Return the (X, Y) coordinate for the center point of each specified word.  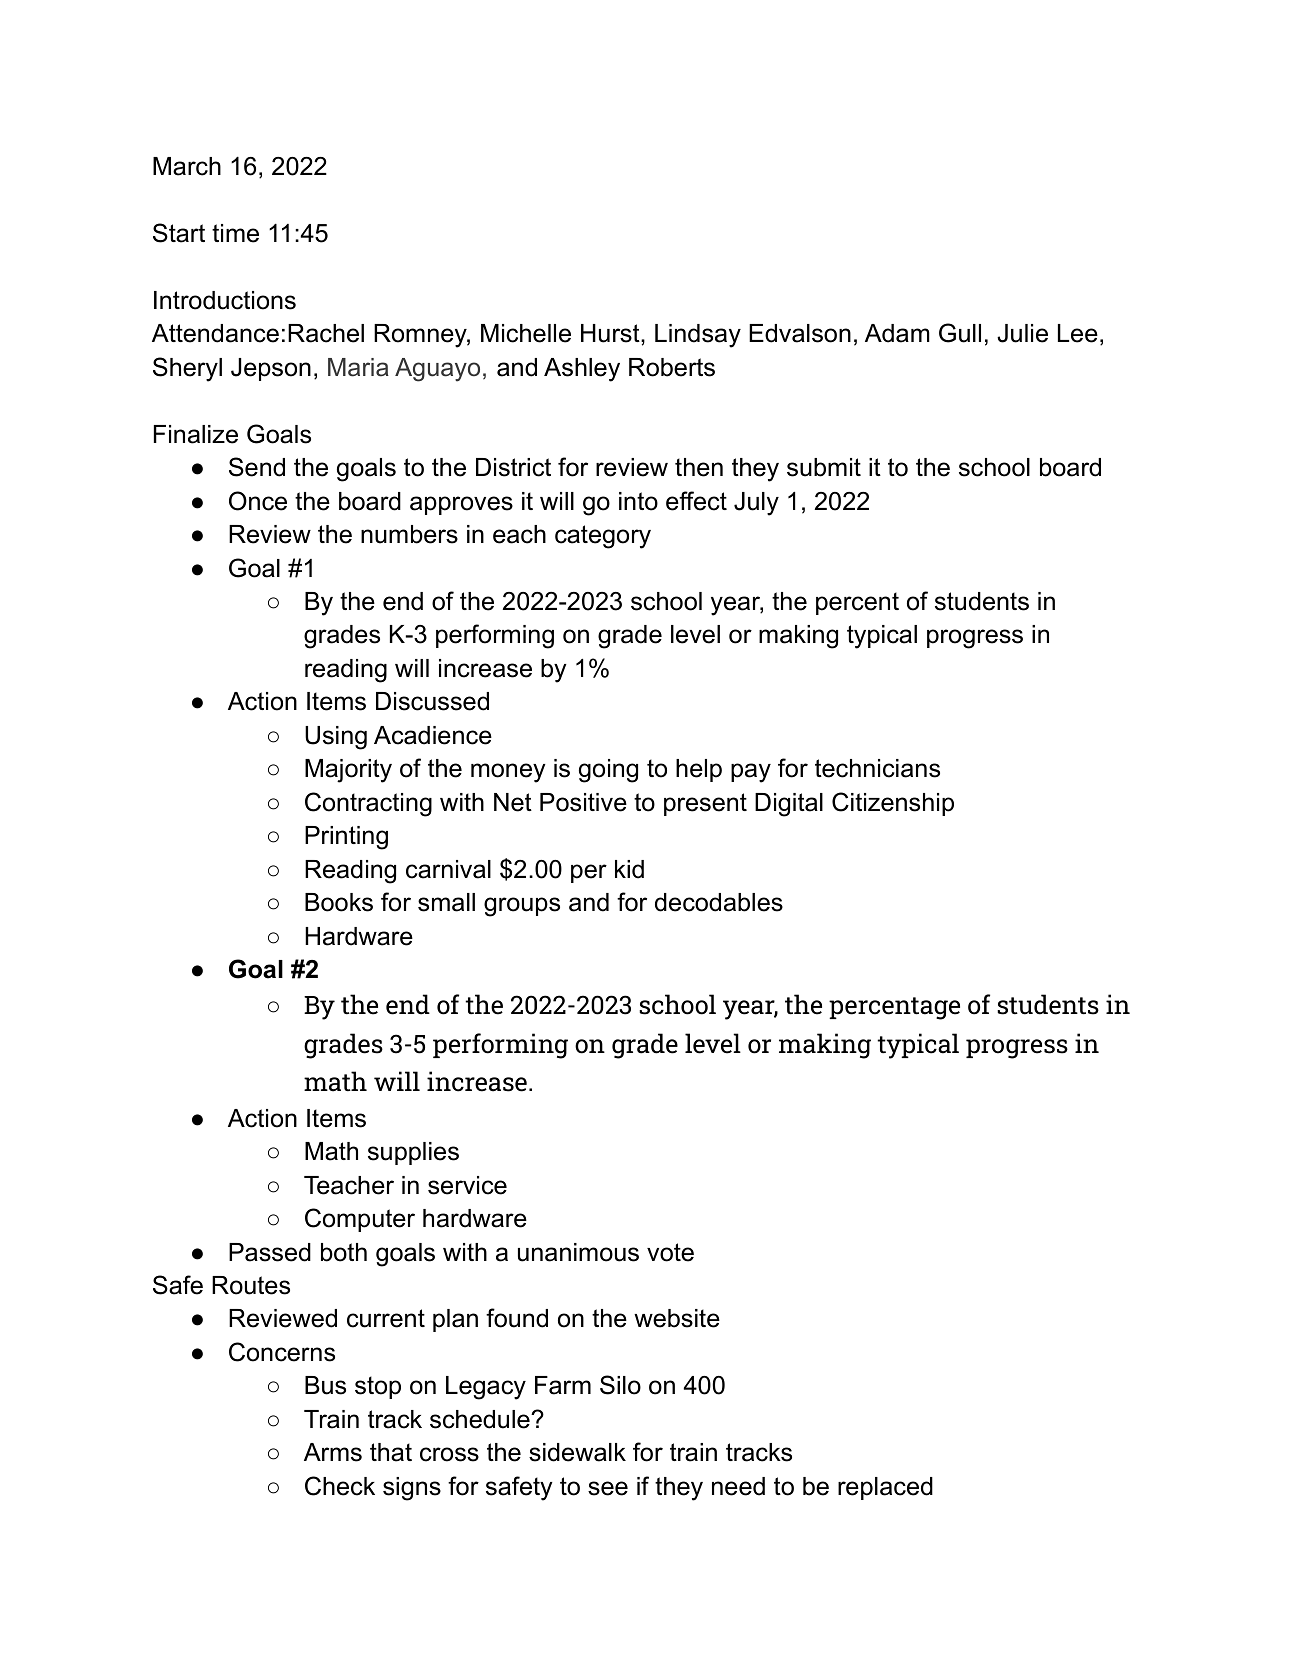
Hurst (611, 333)
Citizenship (893, 804)
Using (336, 738)
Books (339, 902)
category (603, 537)
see (608, 1488)
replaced (885, 1488)
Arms (333, 1452)
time (235, 233)
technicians (877, 768)
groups (522, 907)
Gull (960, 333)
